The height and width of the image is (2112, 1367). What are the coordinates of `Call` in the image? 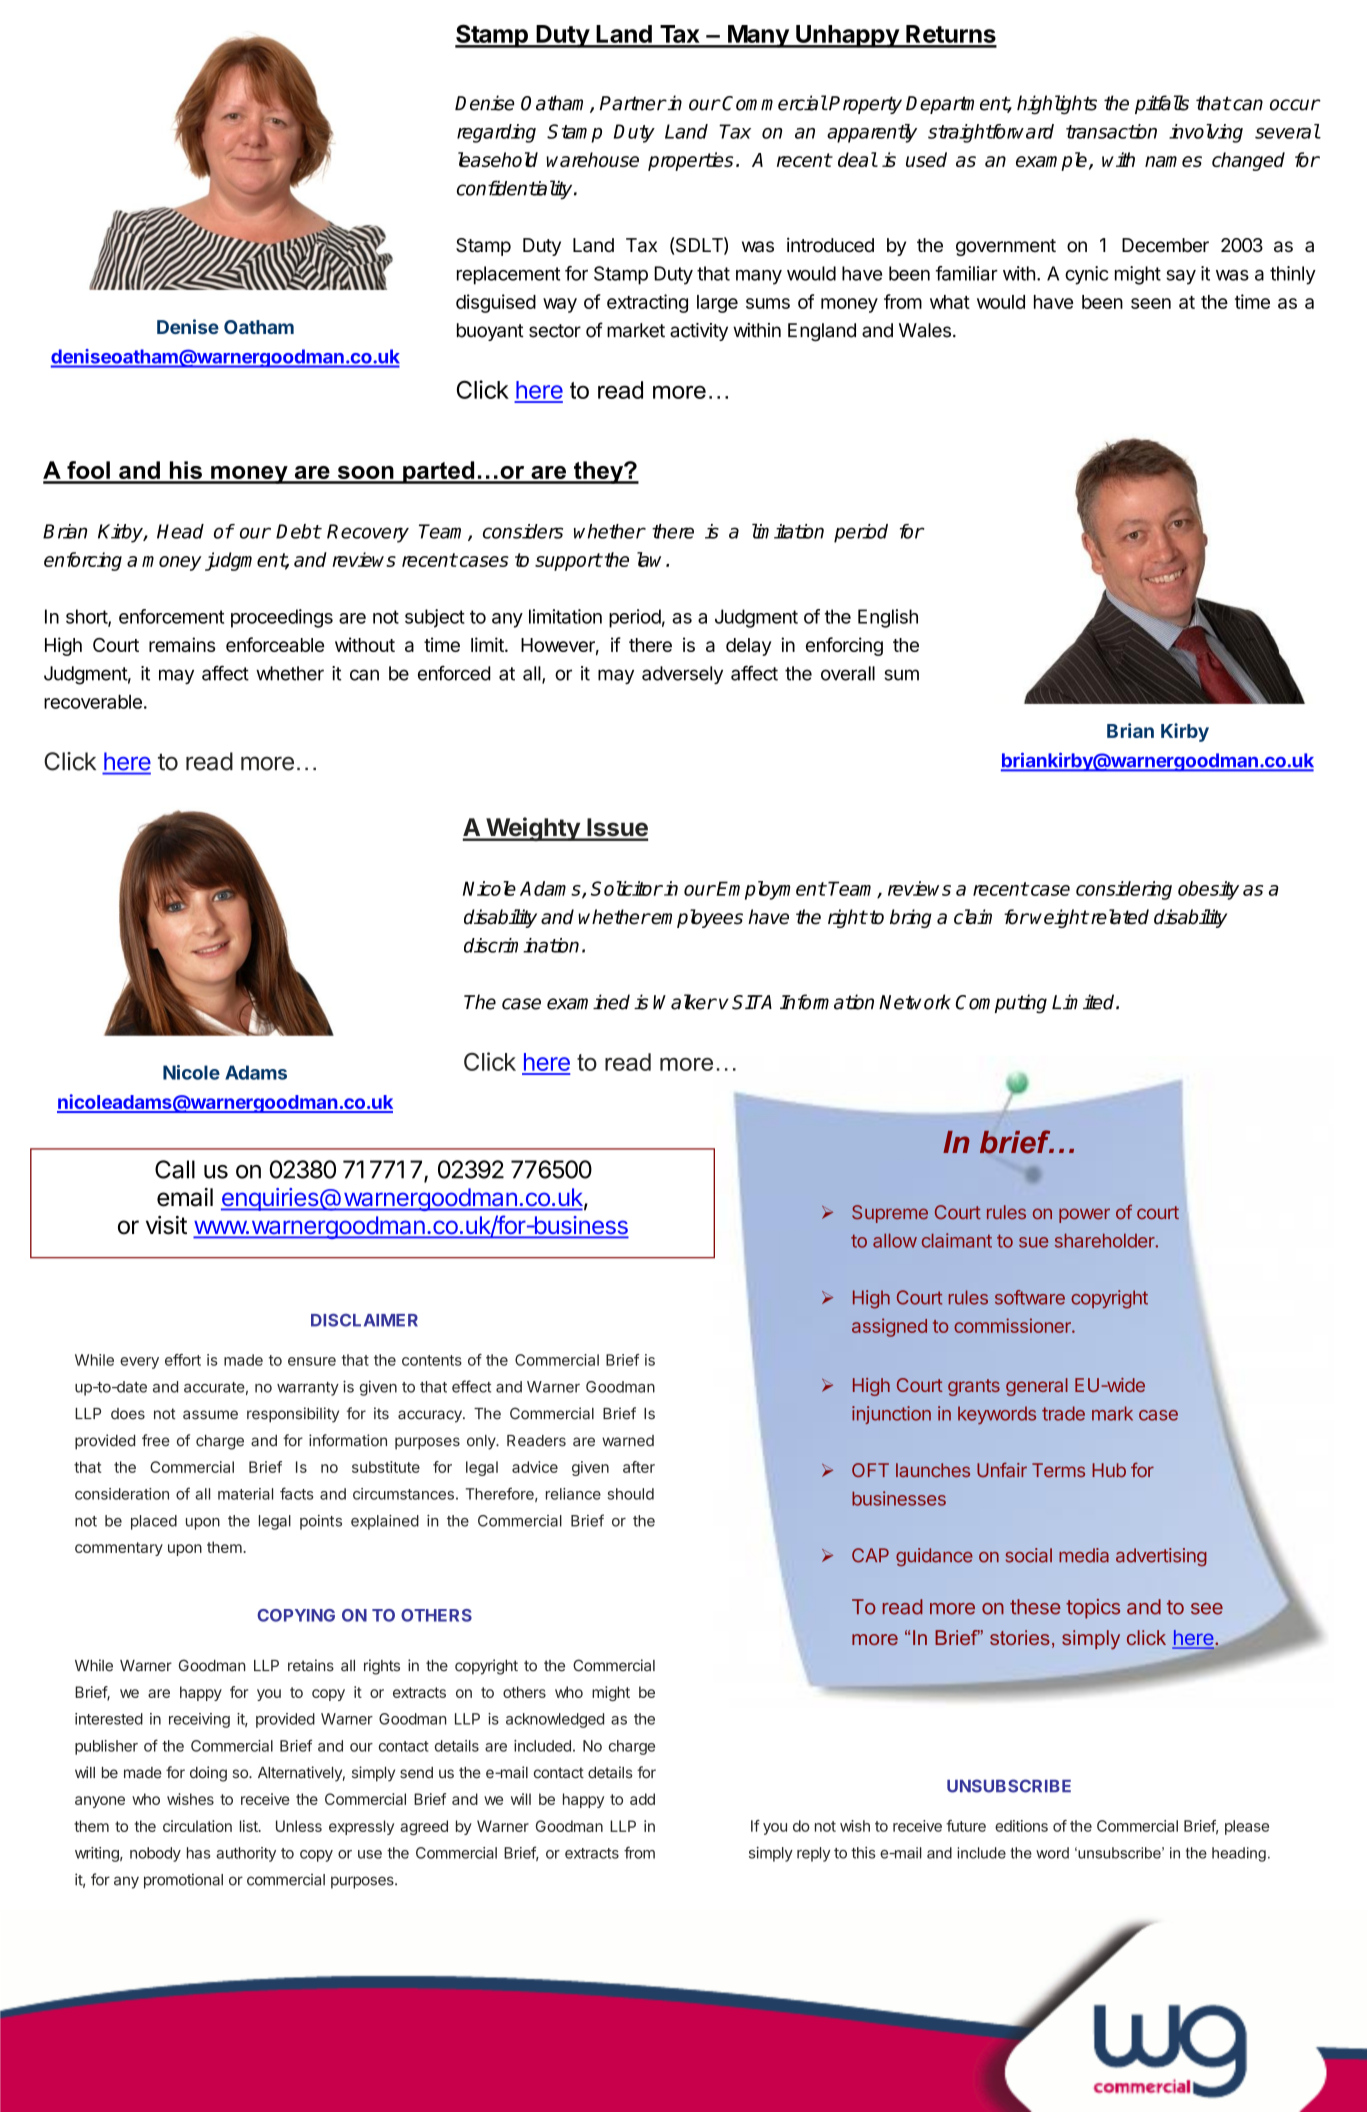 It's located at (175, 1169).
